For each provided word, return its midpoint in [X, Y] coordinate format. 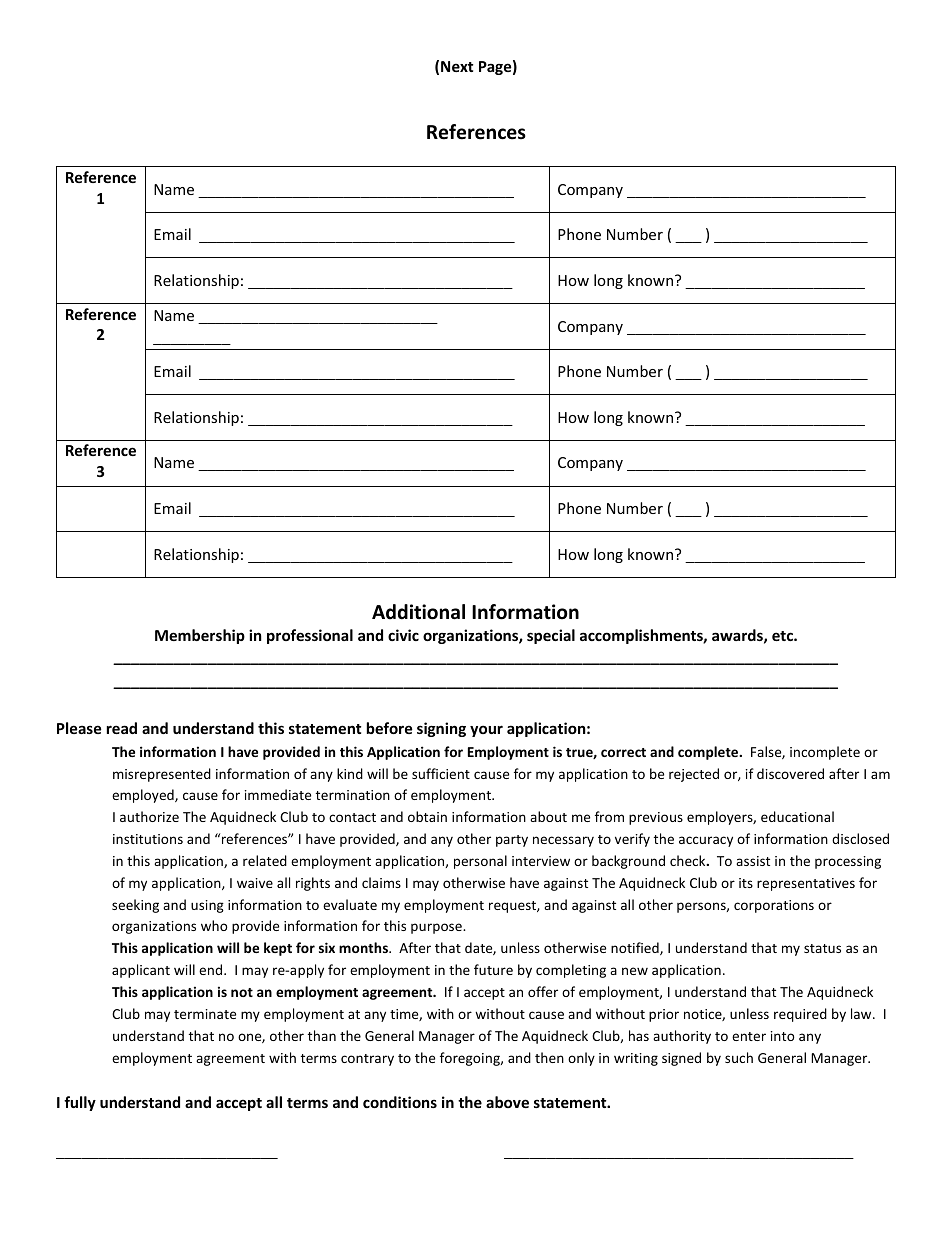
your [486, 731]
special [551, 636]
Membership [200, 636]
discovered [790, 773]
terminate [205, 1014]
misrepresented [162, 775]
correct [623, 752]
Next [457, 66]
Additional [418, 612]
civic [403, 635]
